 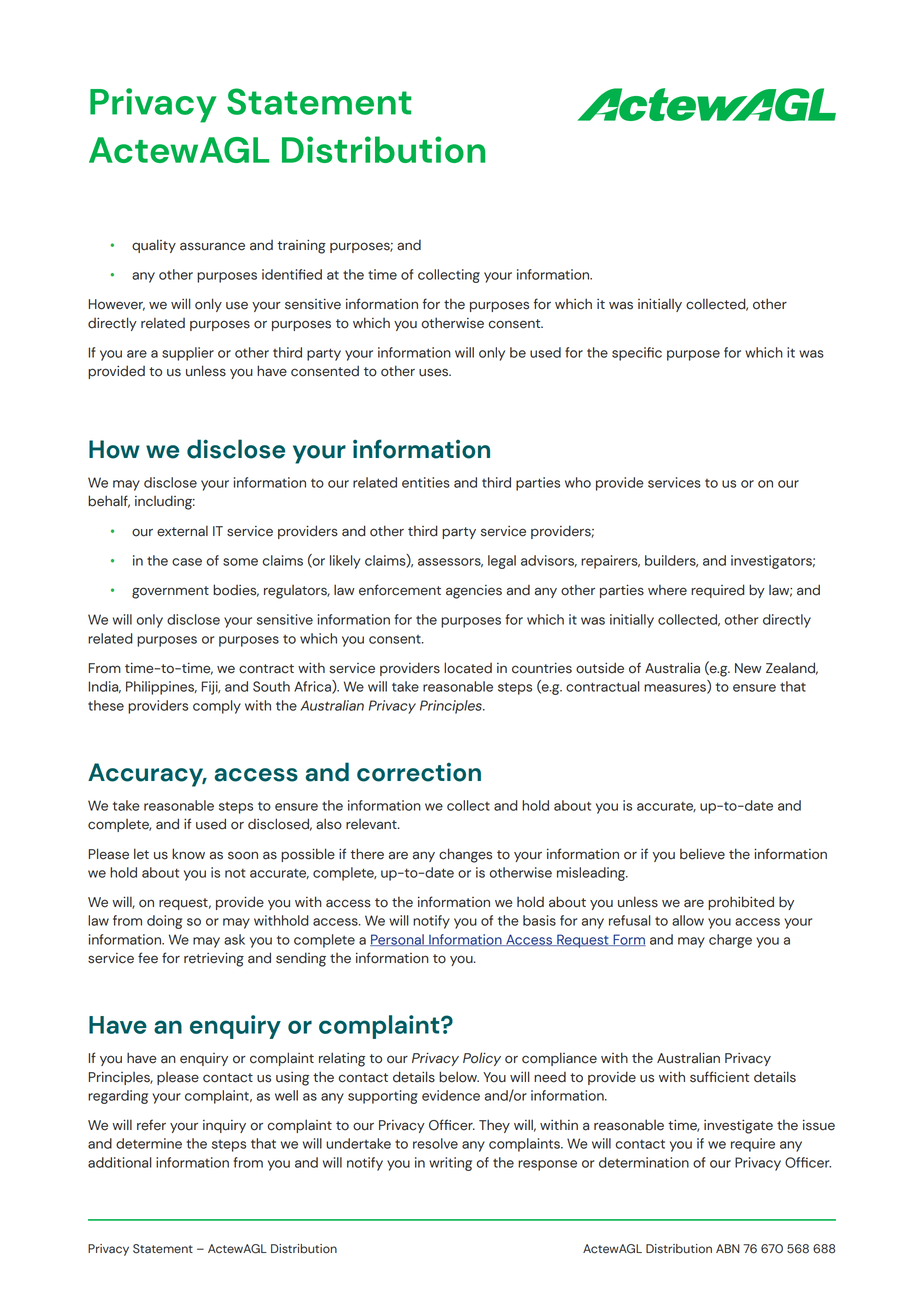 I want to click on Accuracy, so click(x=147, y=775).
